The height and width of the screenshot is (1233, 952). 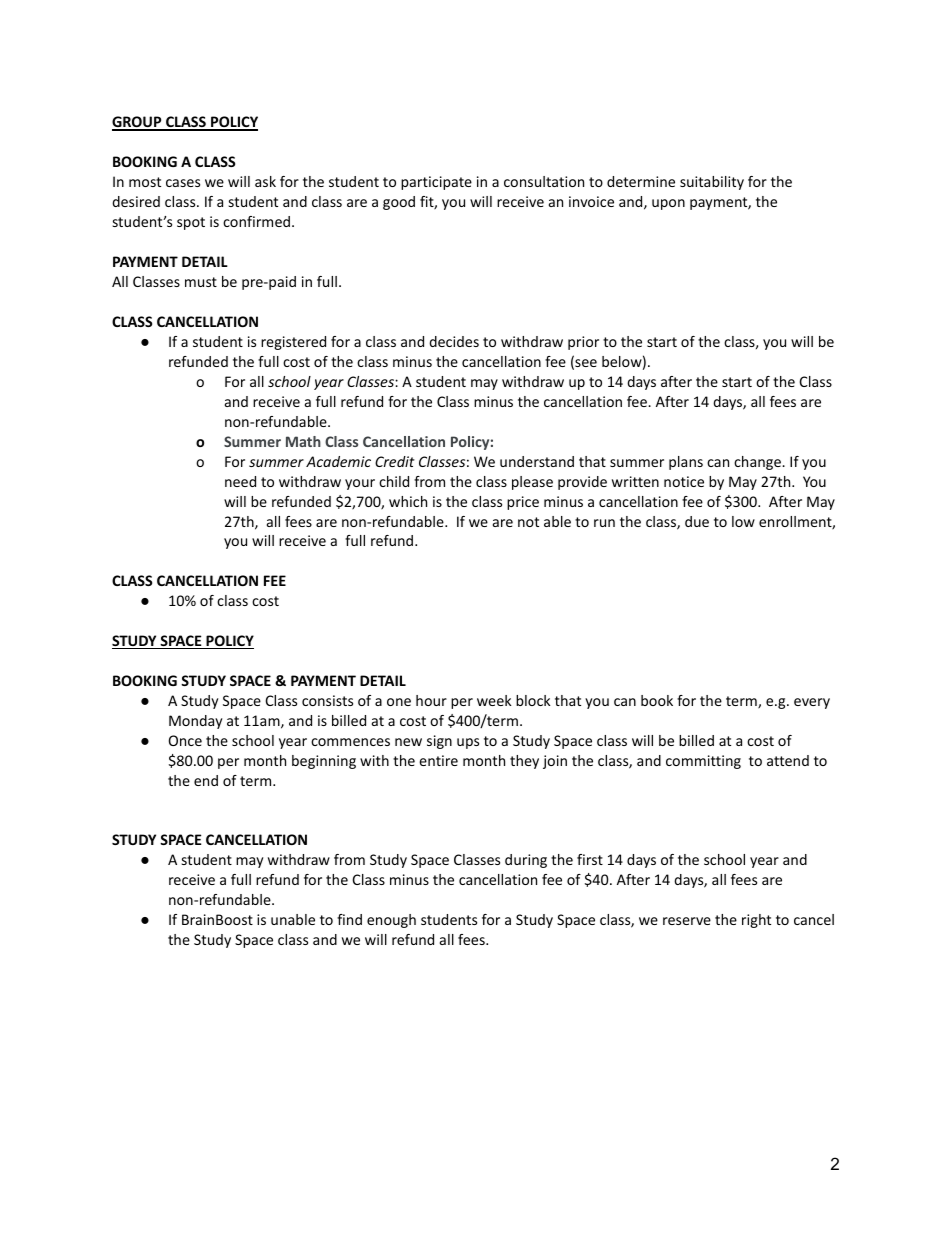 What do you see at coordinates (183, 183) in the screenshot?
I see `cases` at bounding box center [183, 183].
